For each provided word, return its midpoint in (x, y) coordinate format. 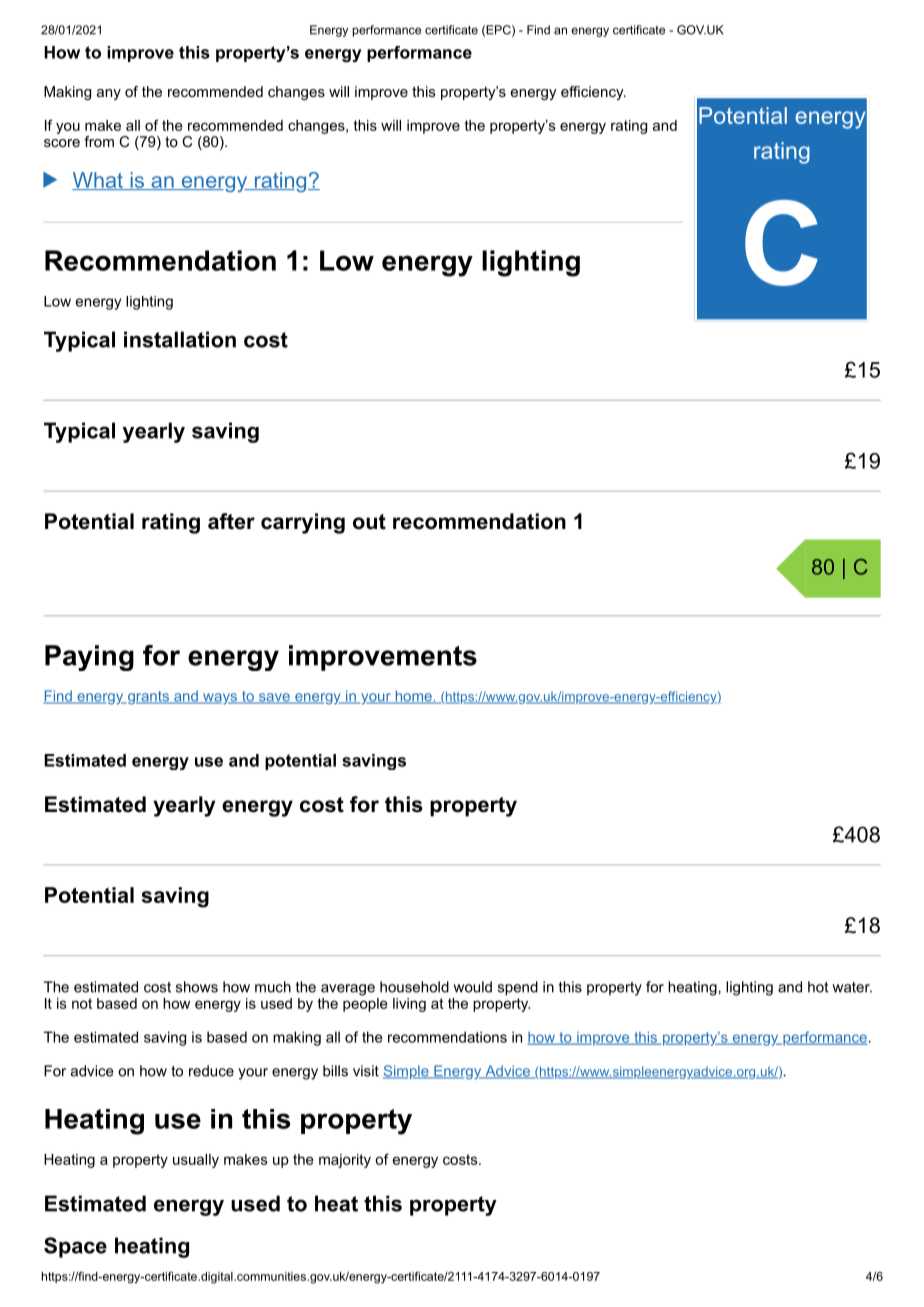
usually (196, 1161)
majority (345, 1161)
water (852, 987)
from (99, 141)
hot (818, 987)
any (109, 94)
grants (148, 698)
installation (180, 339)
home (413, 697)
